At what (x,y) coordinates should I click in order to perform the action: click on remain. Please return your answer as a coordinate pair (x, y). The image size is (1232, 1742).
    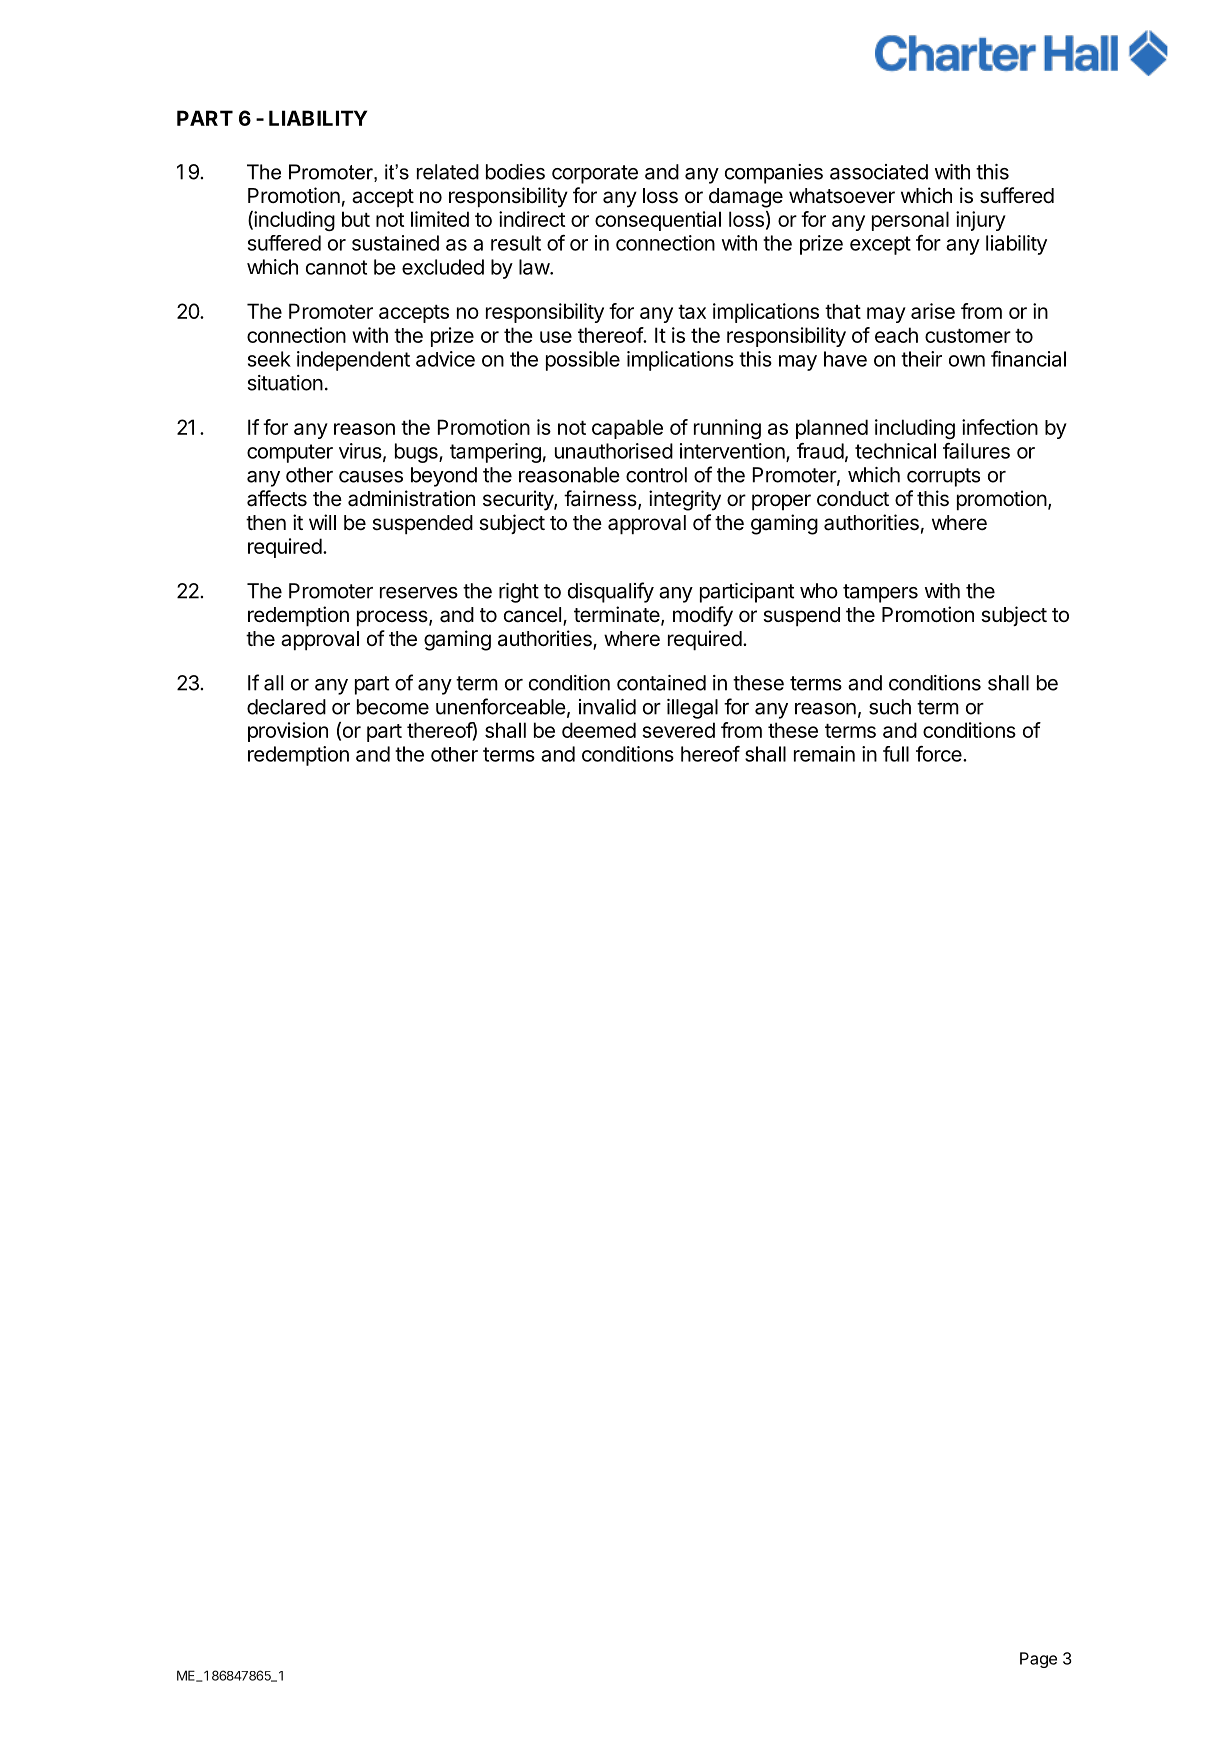
    Looking at the image, I should click on (824, 754).
